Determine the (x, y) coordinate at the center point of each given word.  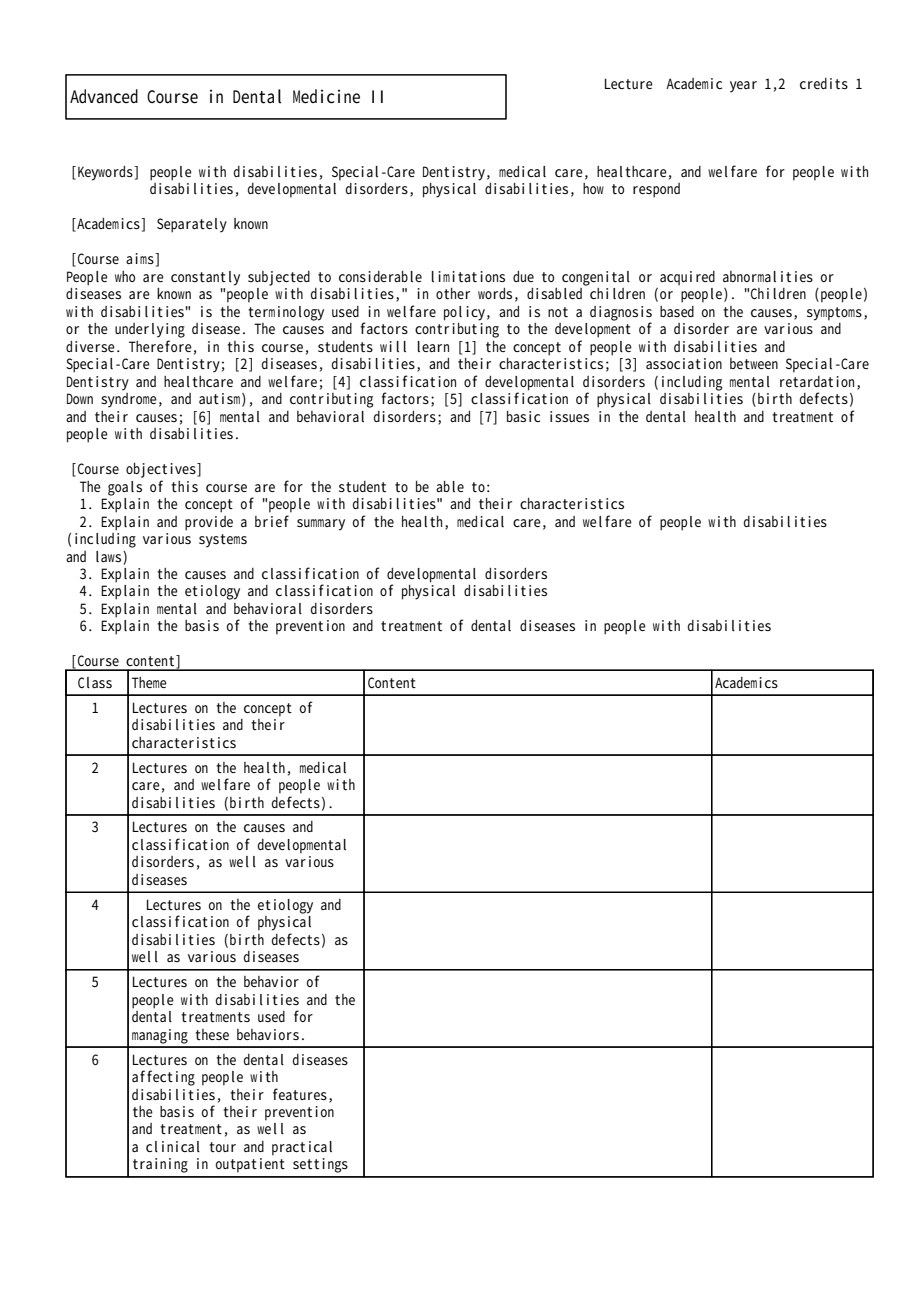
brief (272, 521)
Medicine (326, 96)
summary (321, 525)
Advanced (104, 96)
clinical (173, 1146)
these (212, 1034)
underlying (150, 330)
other (453, 294)
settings (320, 1165)
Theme (149, 682)
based (677, 311)
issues (569, 416)
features (300, 1094)
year (743, 87)
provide (209, 523)
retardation (819, 382)
